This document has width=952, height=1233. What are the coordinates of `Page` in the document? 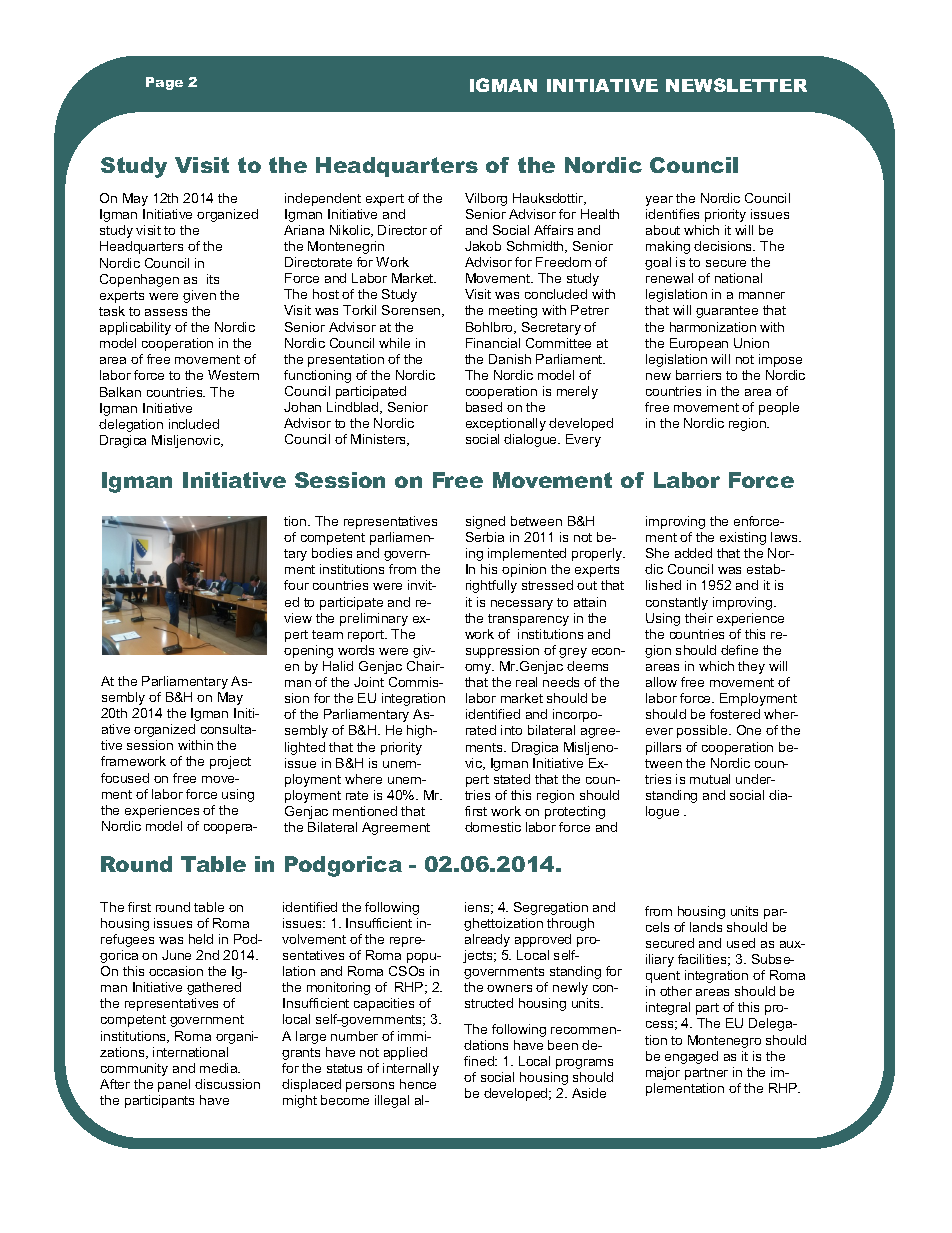 It's located at (164, 83).
